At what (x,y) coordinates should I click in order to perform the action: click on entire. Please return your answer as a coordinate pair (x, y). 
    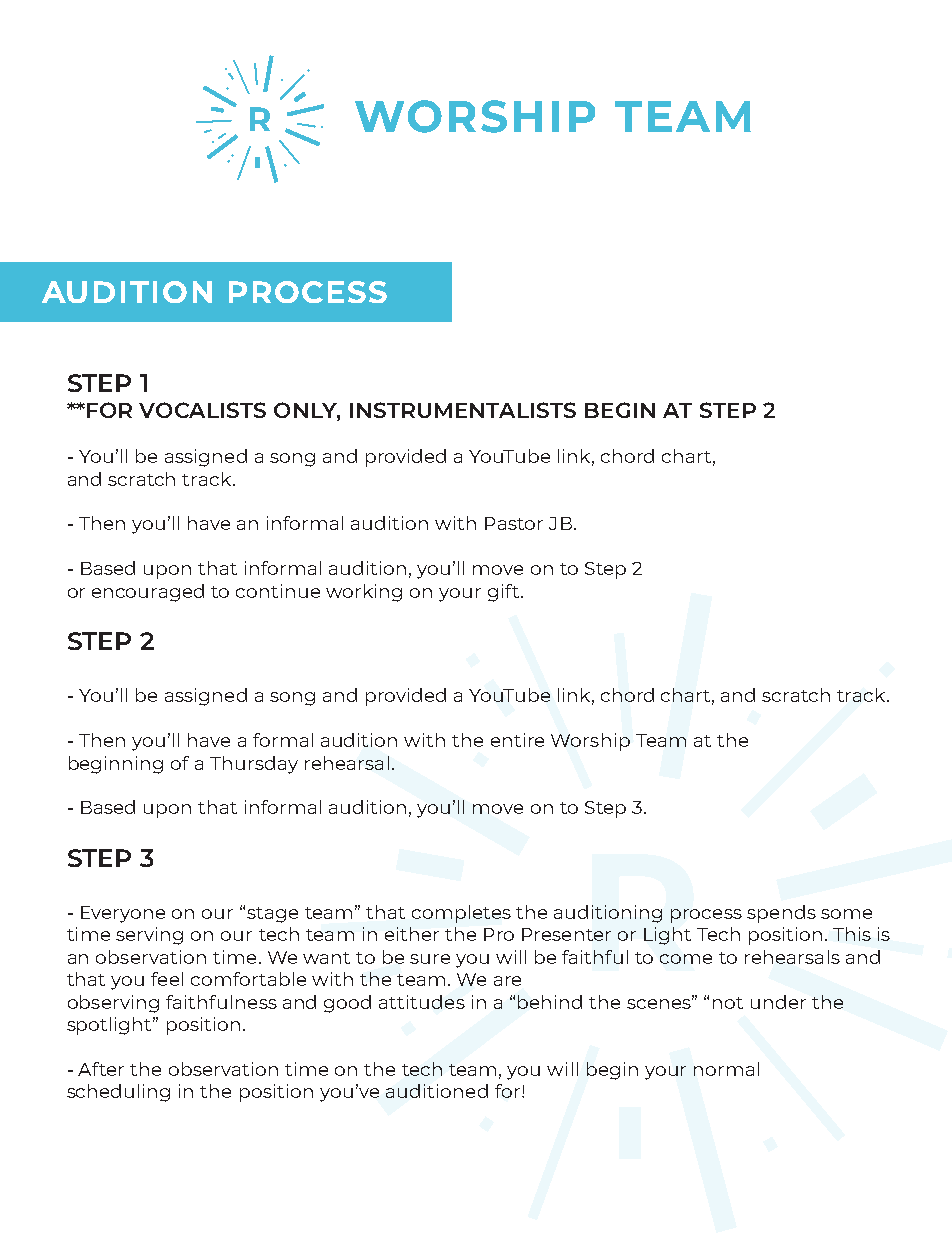
    Looking at the image, I should click on (517, 740).
